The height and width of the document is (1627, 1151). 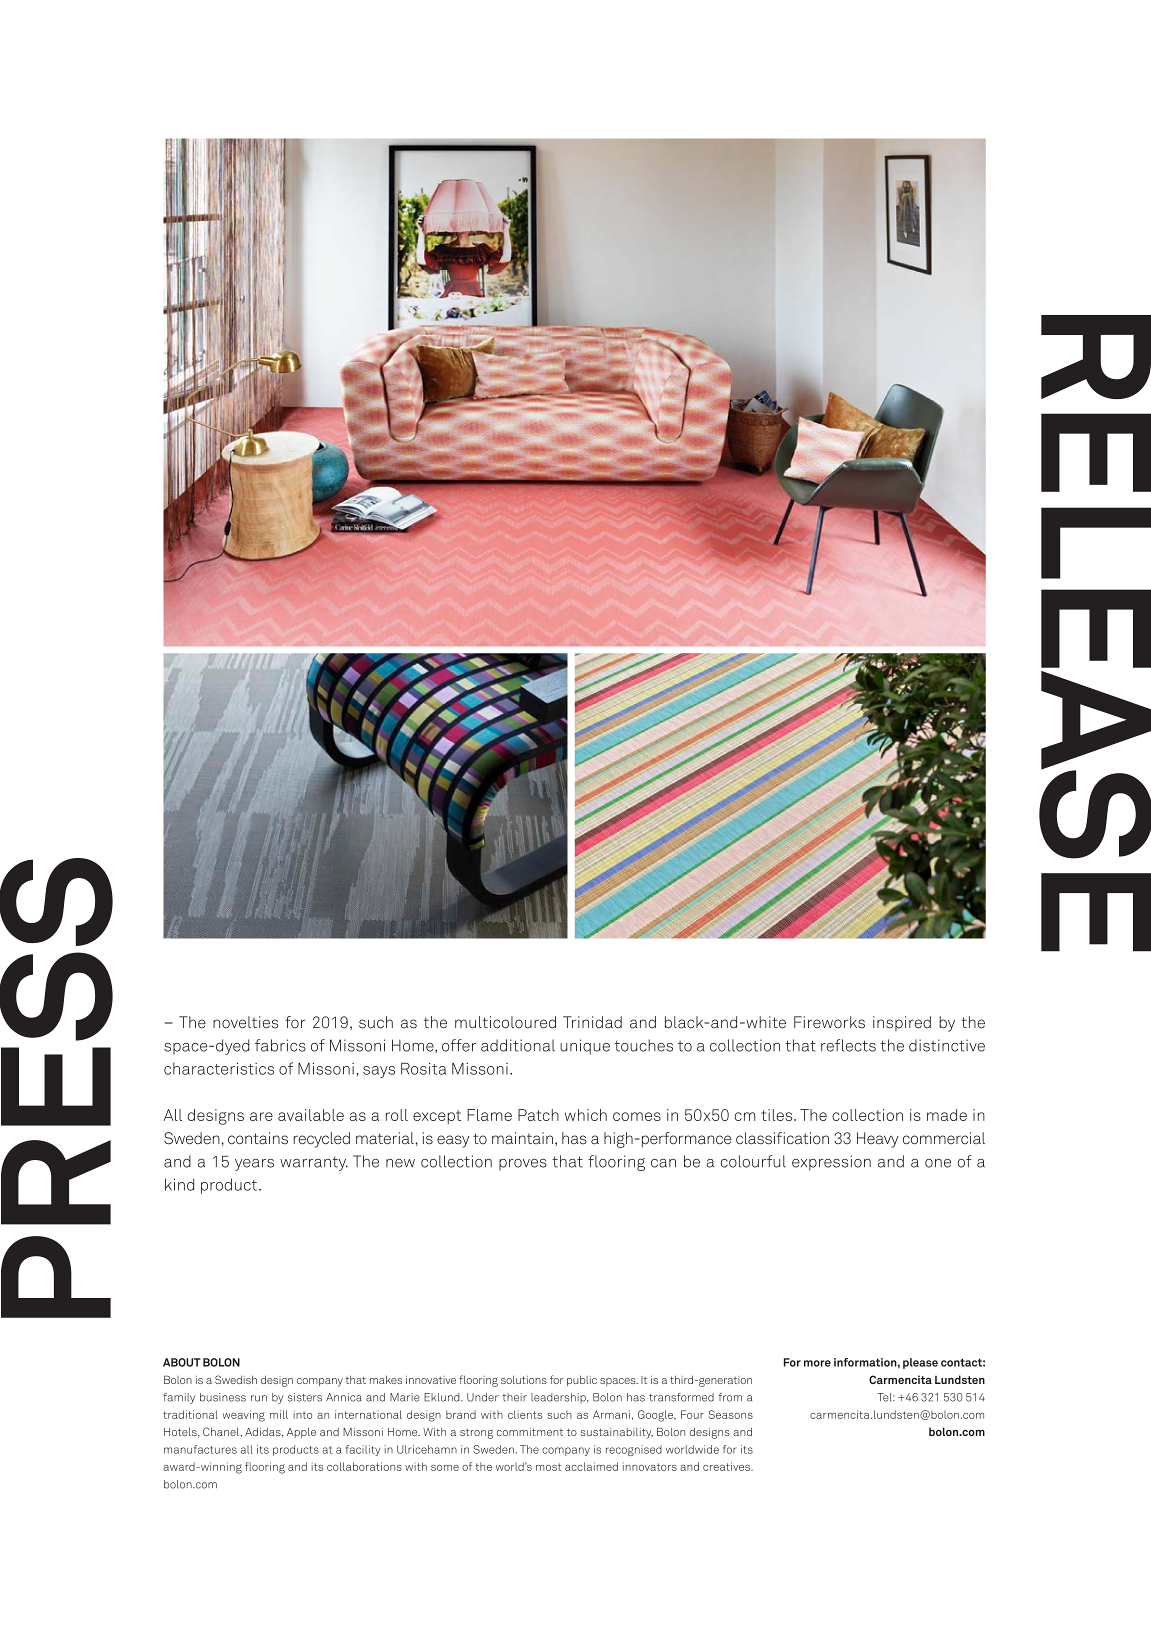 What do you see at coordinates (254, 1165) in the document?
I see `years` at bounding box center [254, 1165].
